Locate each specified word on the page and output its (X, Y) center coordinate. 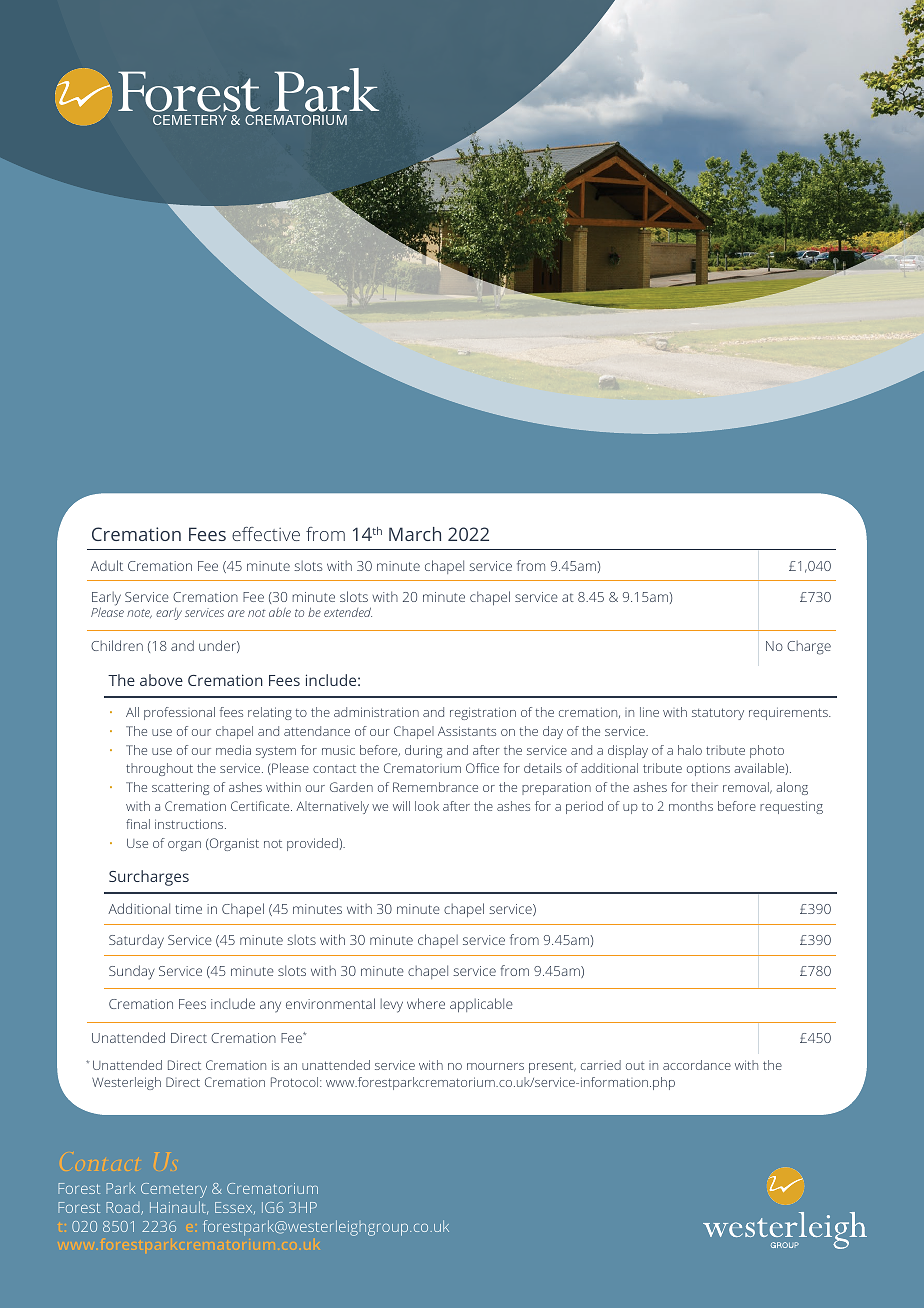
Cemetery (174, 1190)
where (426, 1003)
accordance (697, 1065)
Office (482, 768)
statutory (718, 714)
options (708, 769)
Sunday (132, 972)
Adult (107, 565)
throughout (159, 769)
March (415, 534)
